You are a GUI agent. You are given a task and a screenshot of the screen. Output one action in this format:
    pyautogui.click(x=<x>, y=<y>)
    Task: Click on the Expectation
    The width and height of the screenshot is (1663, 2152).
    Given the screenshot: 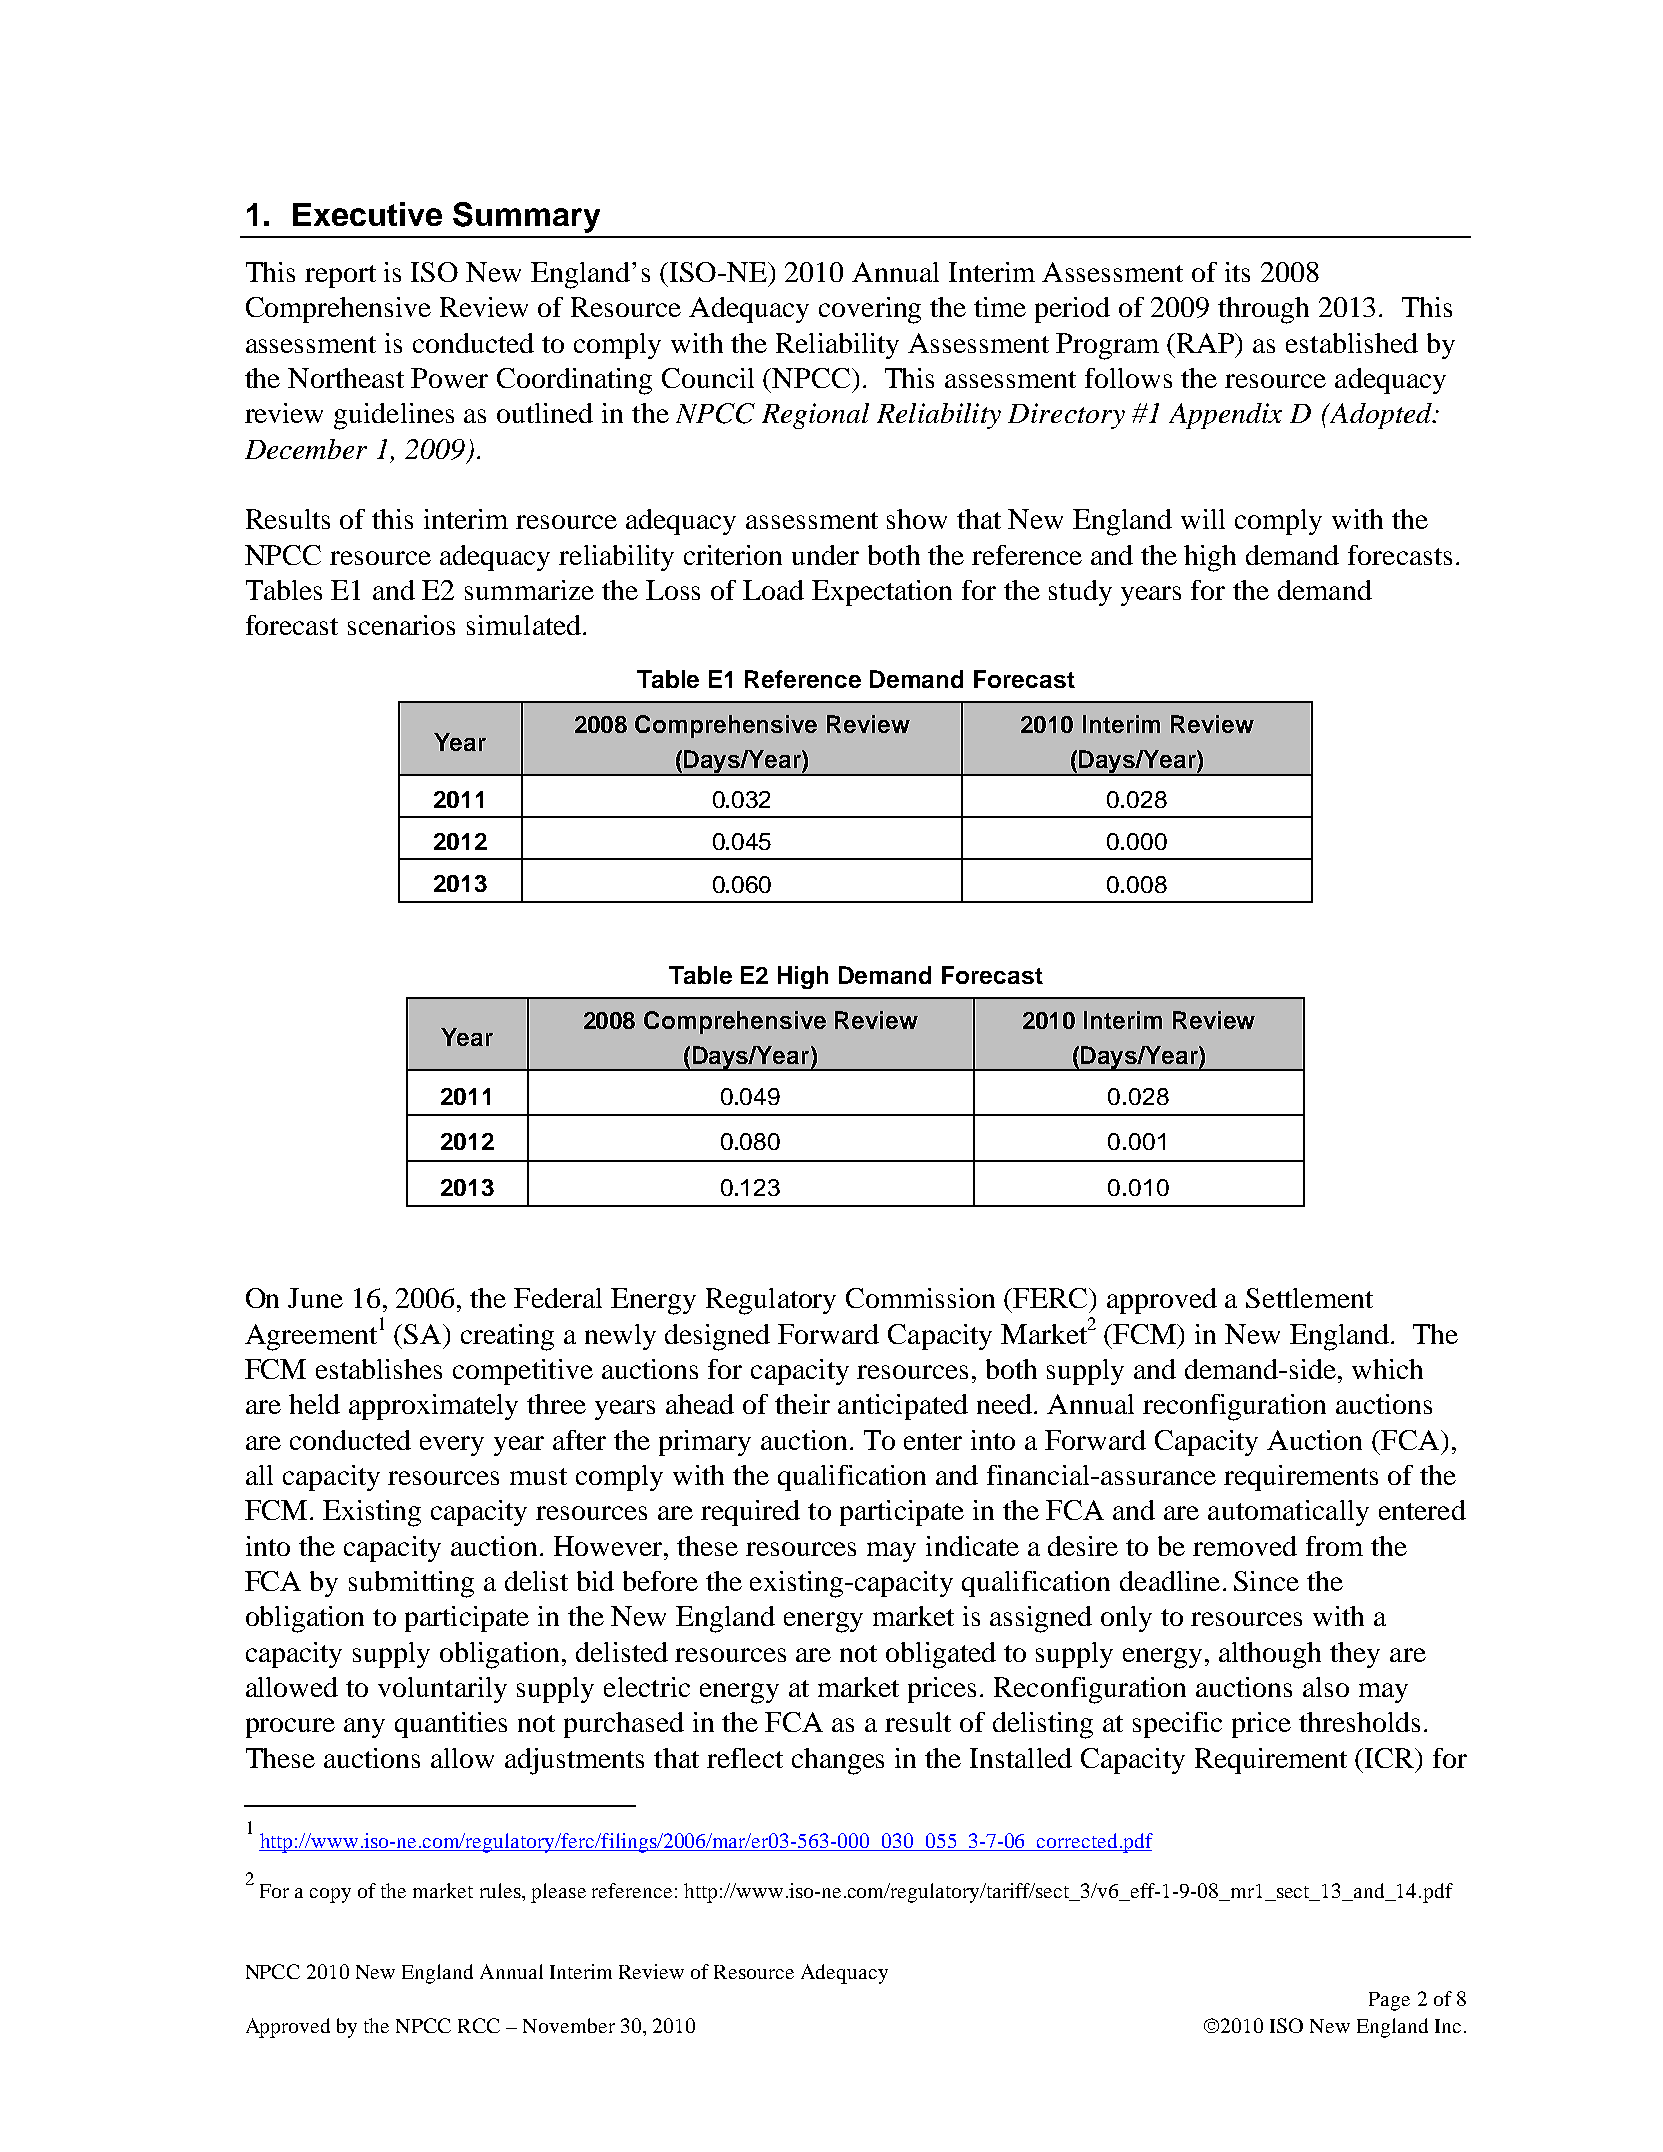 What is the action you would take?
    pyautogui.click(x=882, y=593)
